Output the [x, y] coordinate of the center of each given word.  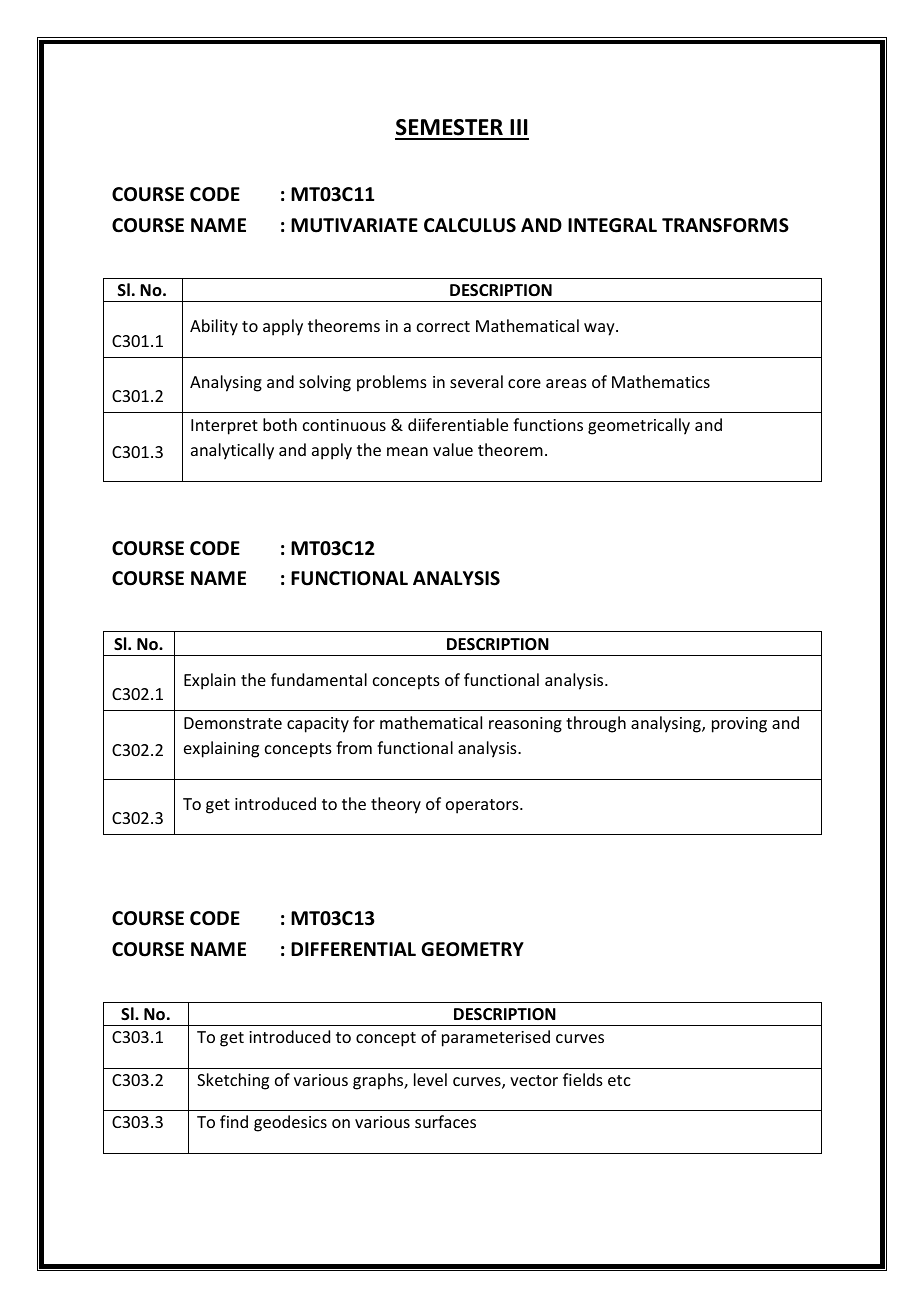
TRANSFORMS [725, 225]
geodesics [290, 1123]
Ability [214, 327]
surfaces [445, 1121]
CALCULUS [470, 225]
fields [583, 1079]
